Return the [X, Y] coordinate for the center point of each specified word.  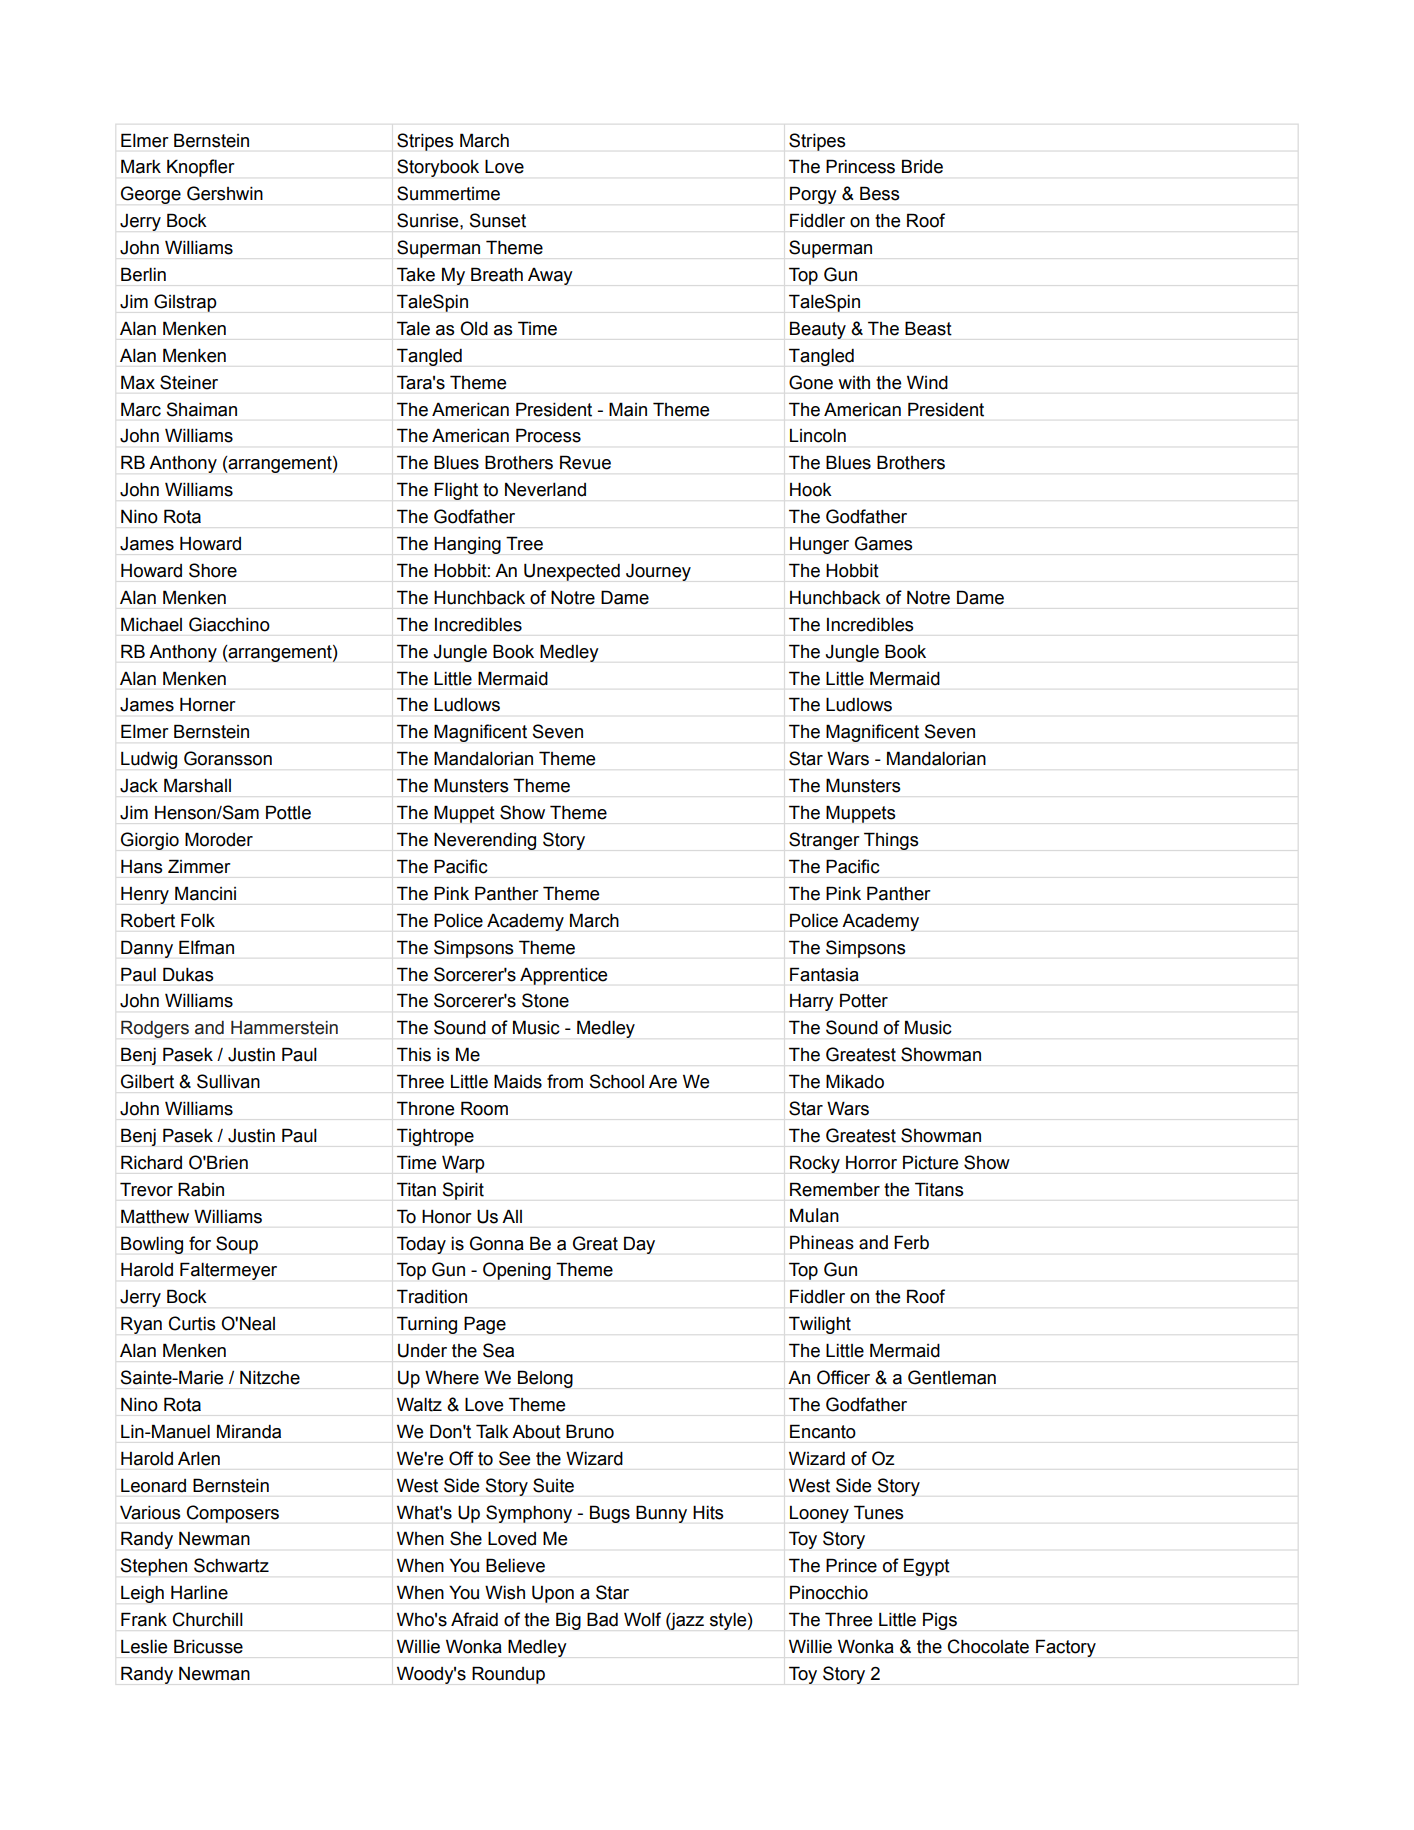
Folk [198, 920]
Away [550, 276]
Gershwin [225, 193]
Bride [922, 166]
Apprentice [563, 976]
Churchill [207, 1619]
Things [891, 841]
